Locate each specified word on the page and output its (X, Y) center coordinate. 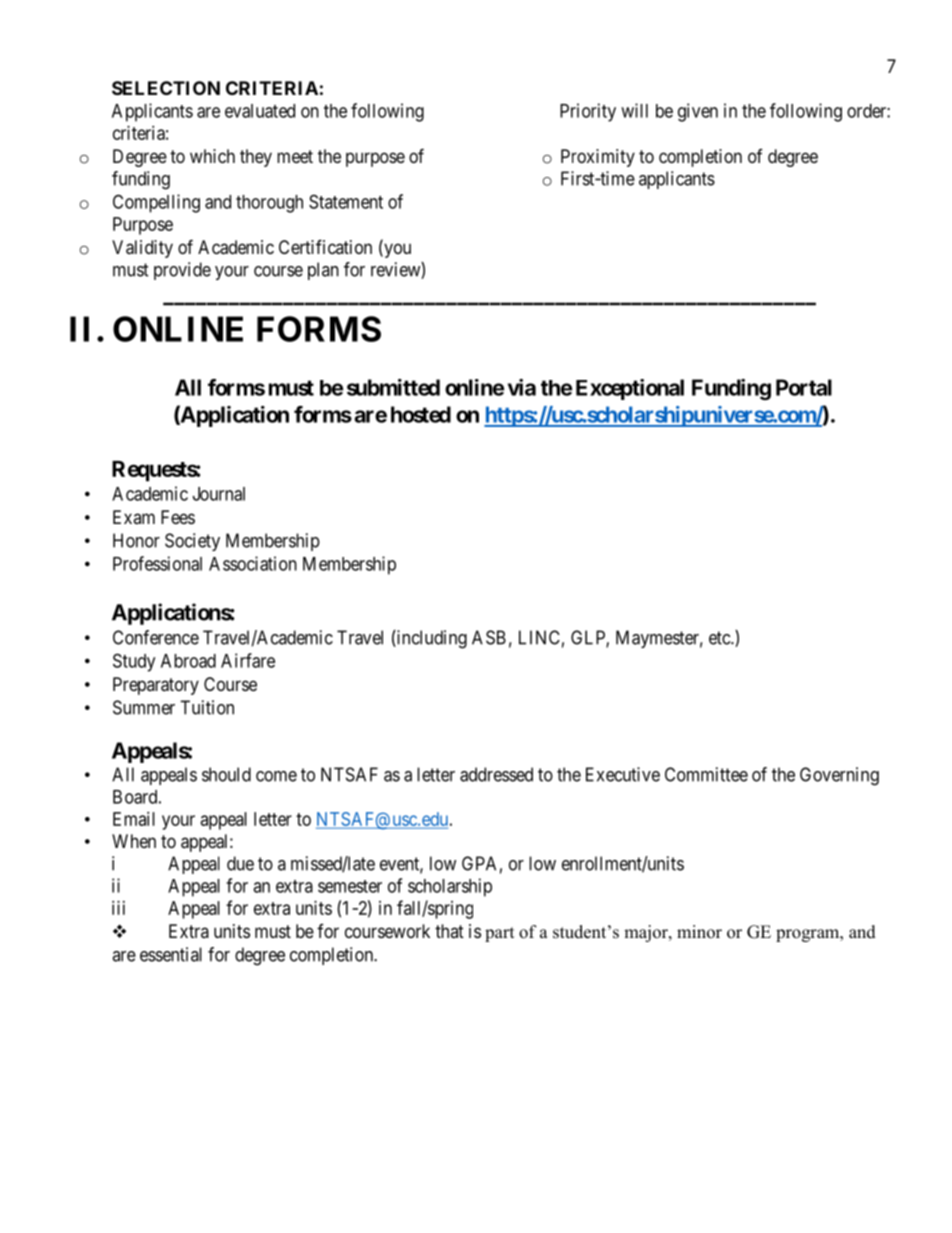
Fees (178, 517)
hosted (421, 414)
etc (720, 638)
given (698, 112)
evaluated (260, 111)
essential (171, 954)
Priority (588, 112)
